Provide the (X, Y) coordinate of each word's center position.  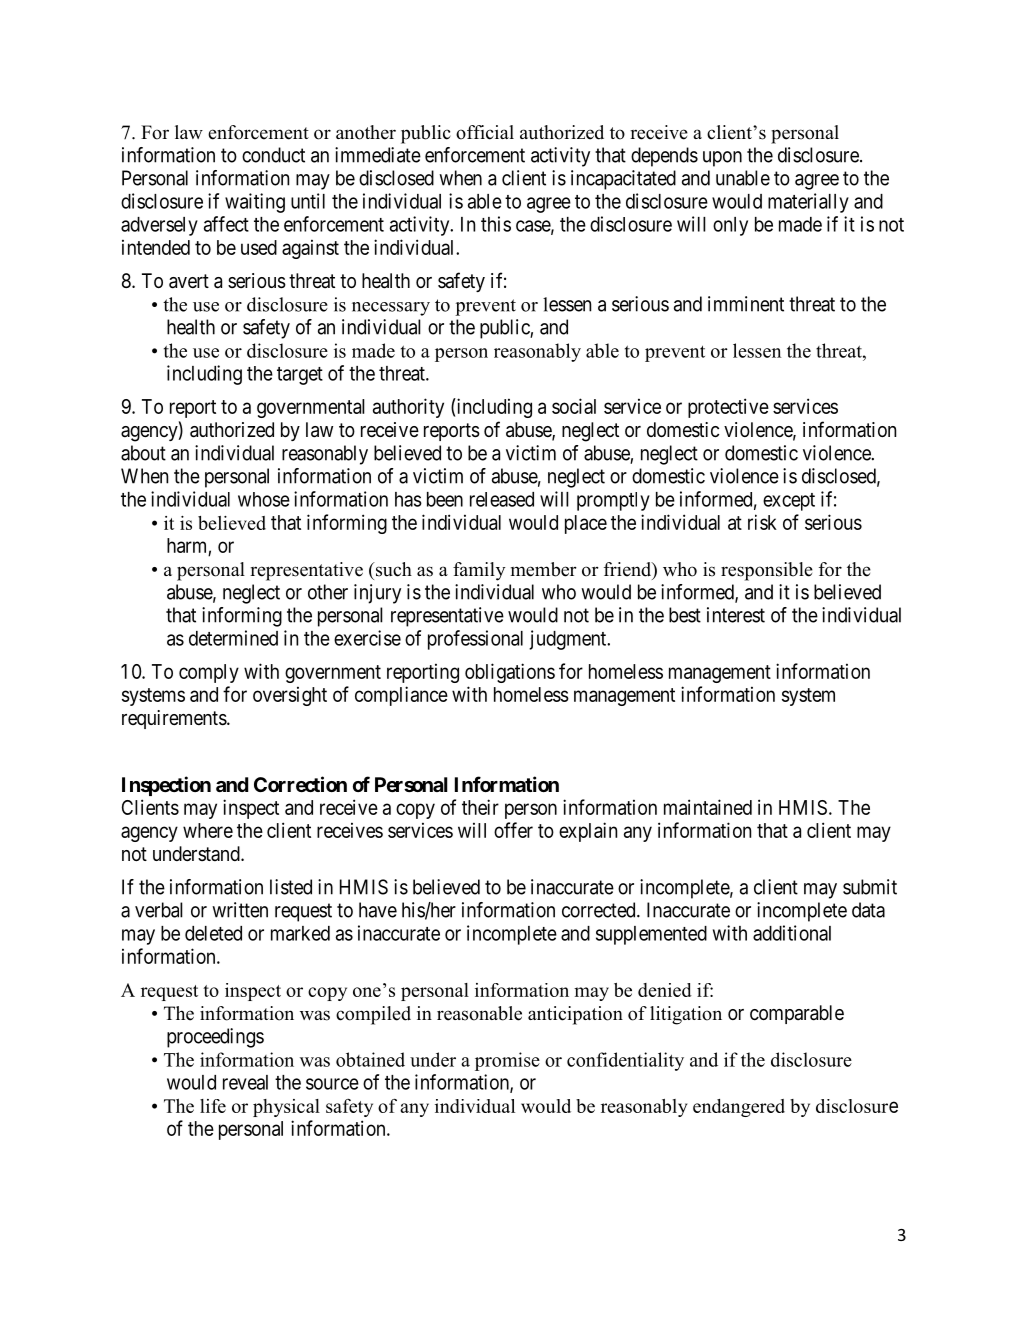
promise (507, 1061)
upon (722, 159)
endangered (739, 1108)
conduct (273, 155)
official (485, 132)
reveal (245, 1082)
